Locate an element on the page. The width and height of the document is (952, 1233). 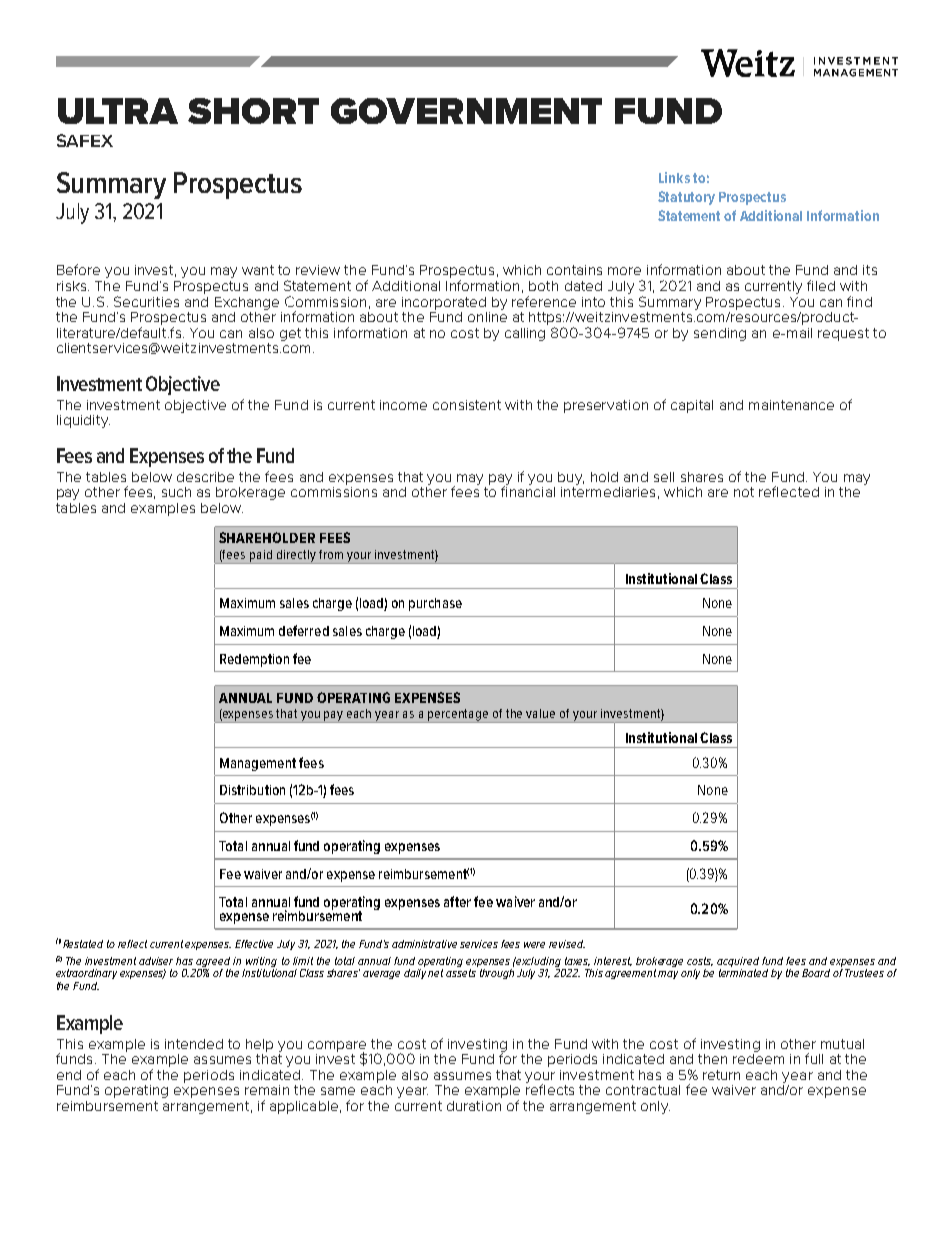
purchase is located at coordinates (435, 604).
